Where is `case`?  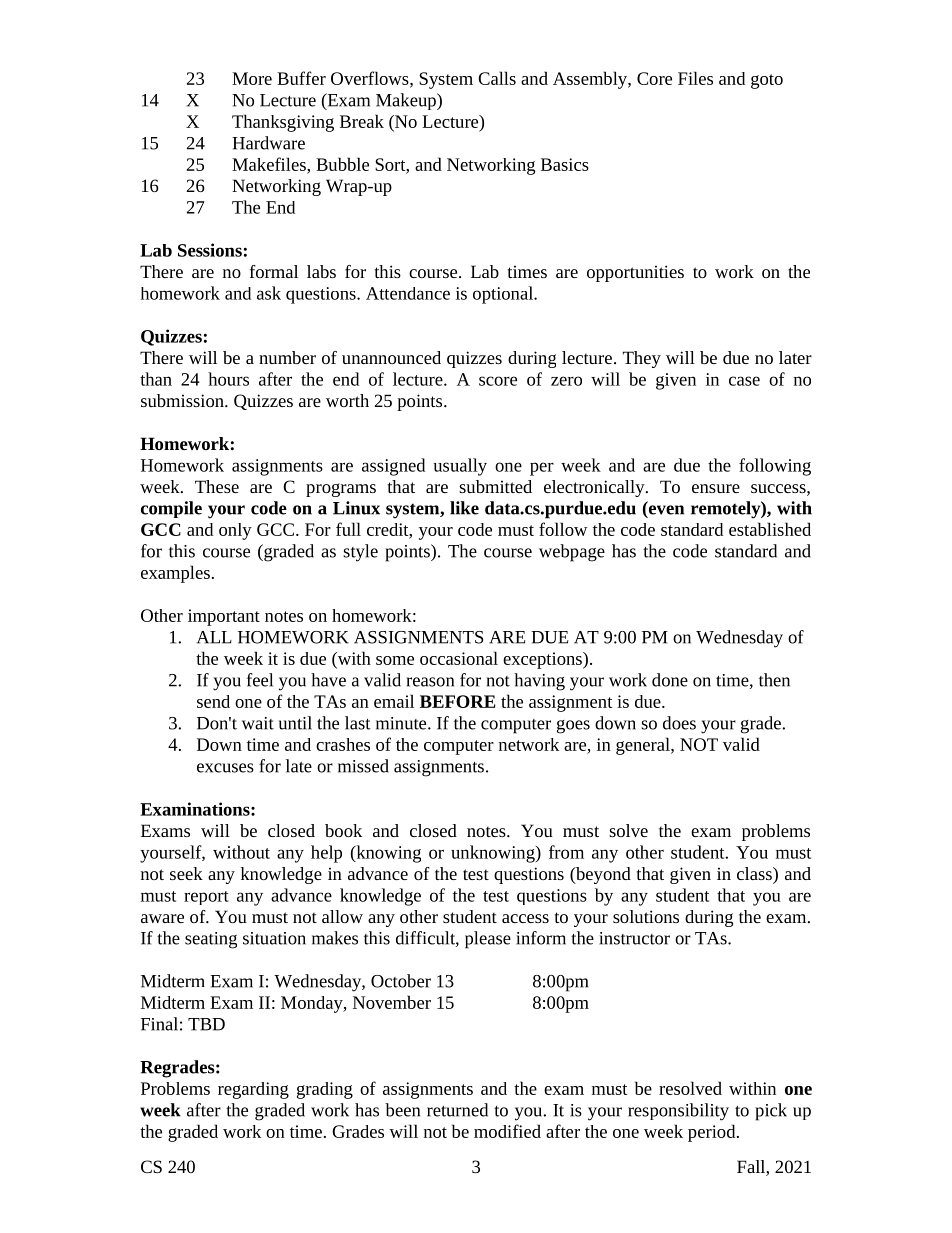
case is located at coordinates (744, 381).
